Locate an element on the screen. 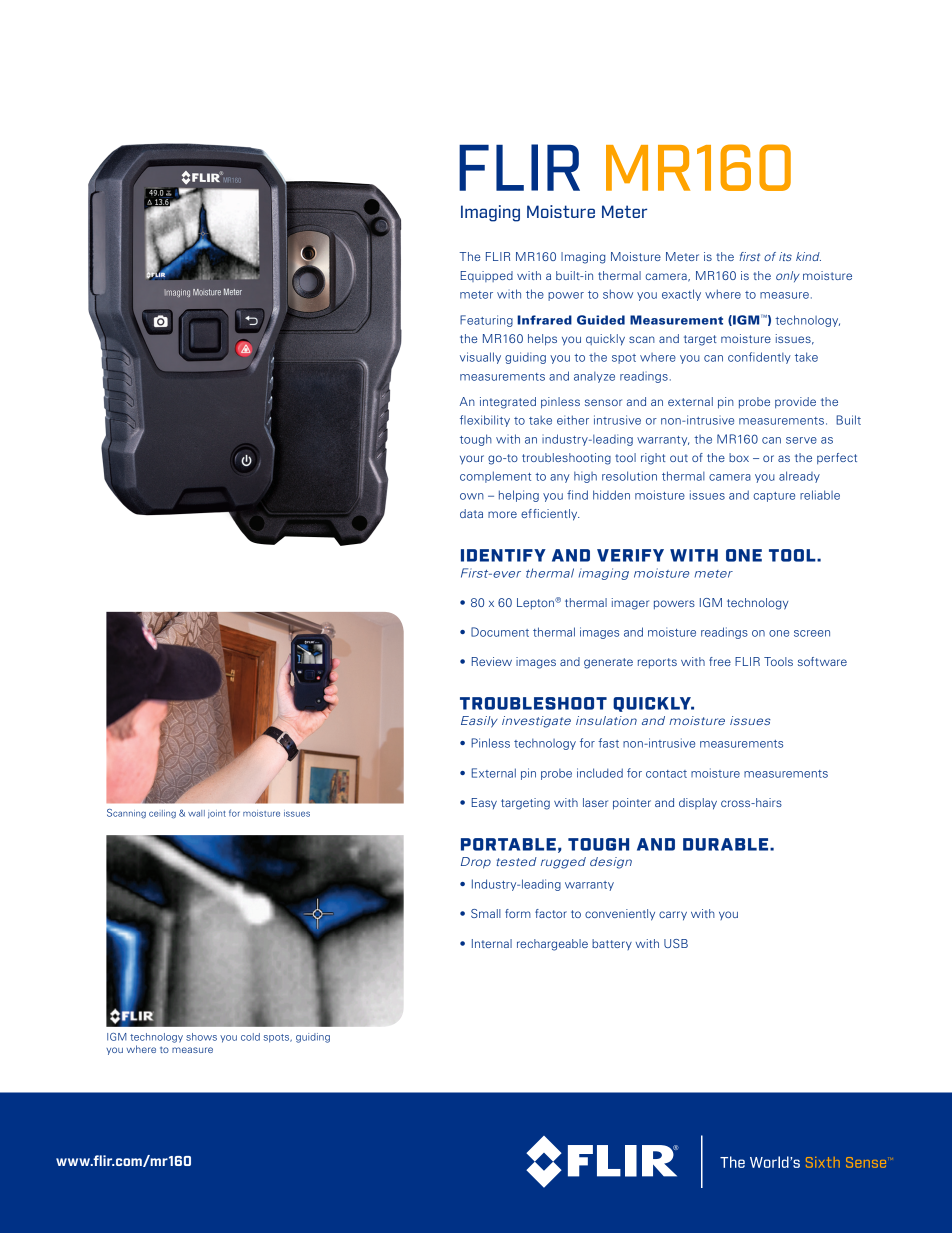 Image resolution: width=952 pixels, height=1233 pixels. Featuring is located at coordinates (486, 321).
